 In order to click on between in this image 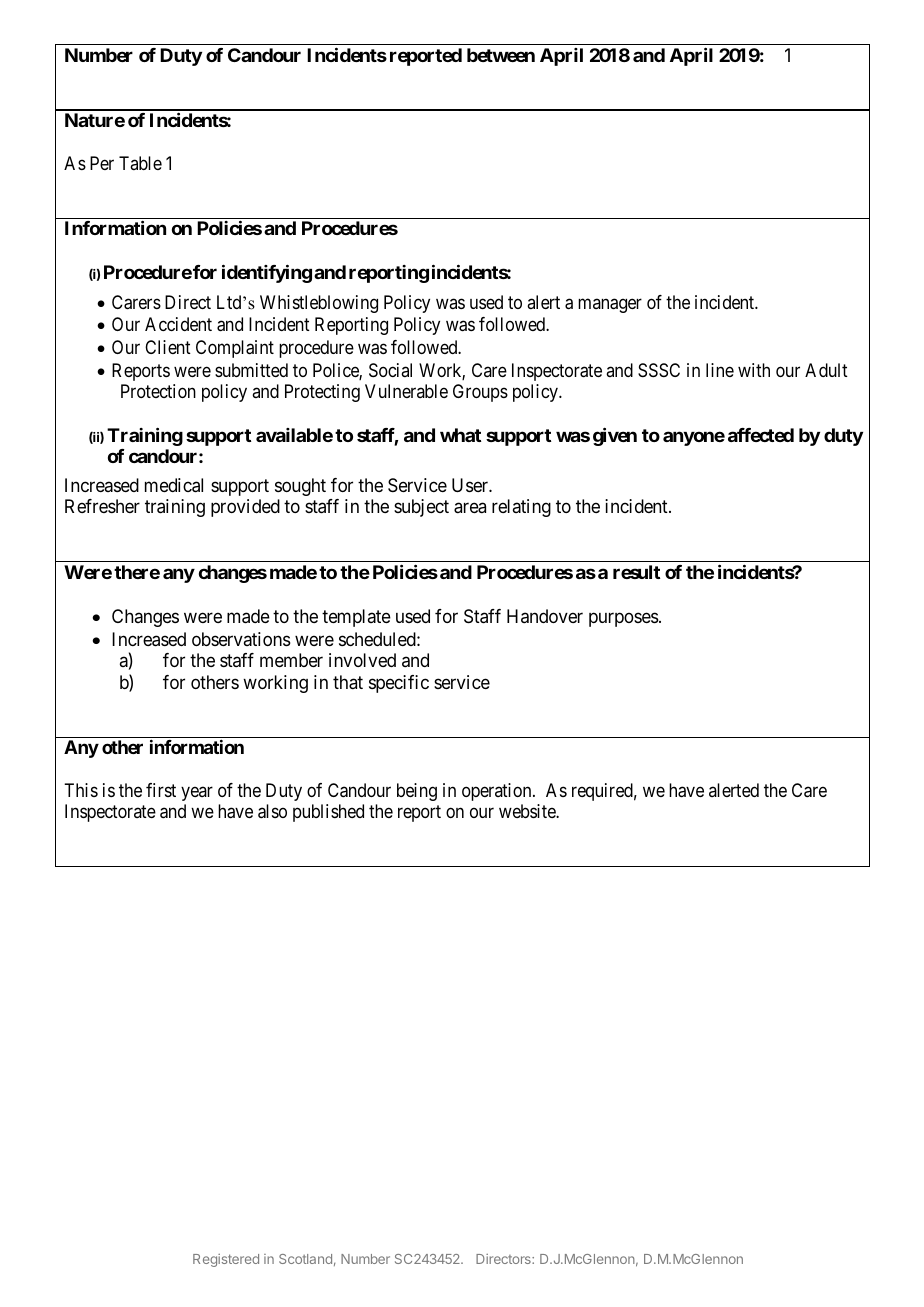, I will do `click(501, 55)`.
